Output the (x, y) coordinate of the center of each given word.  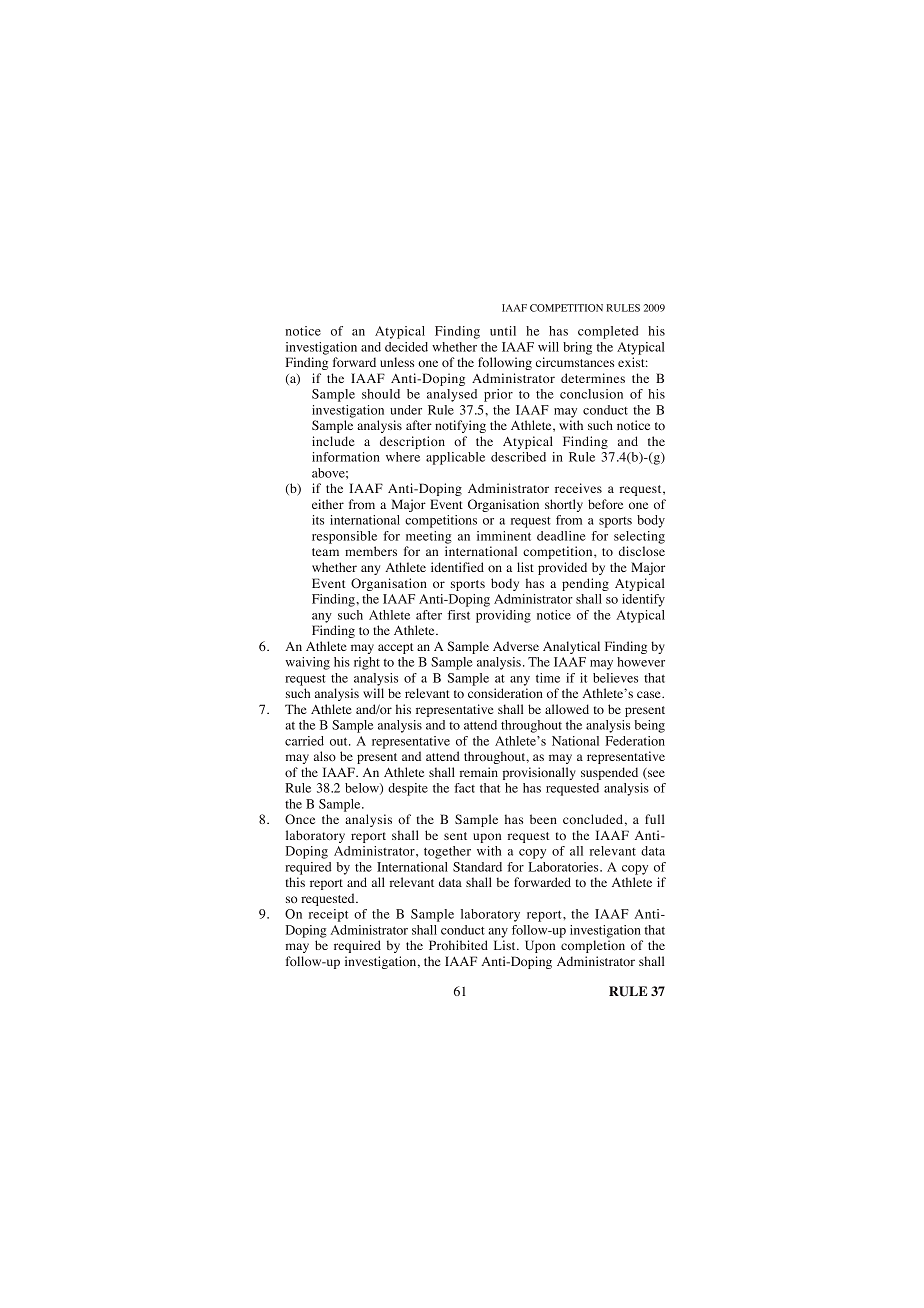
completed (608, 332)
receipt (328, 915)
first (459, 615)
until (503, 331)
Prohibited (458, 945)
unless (397, 362)
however (641, 662)
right (367, 663)
